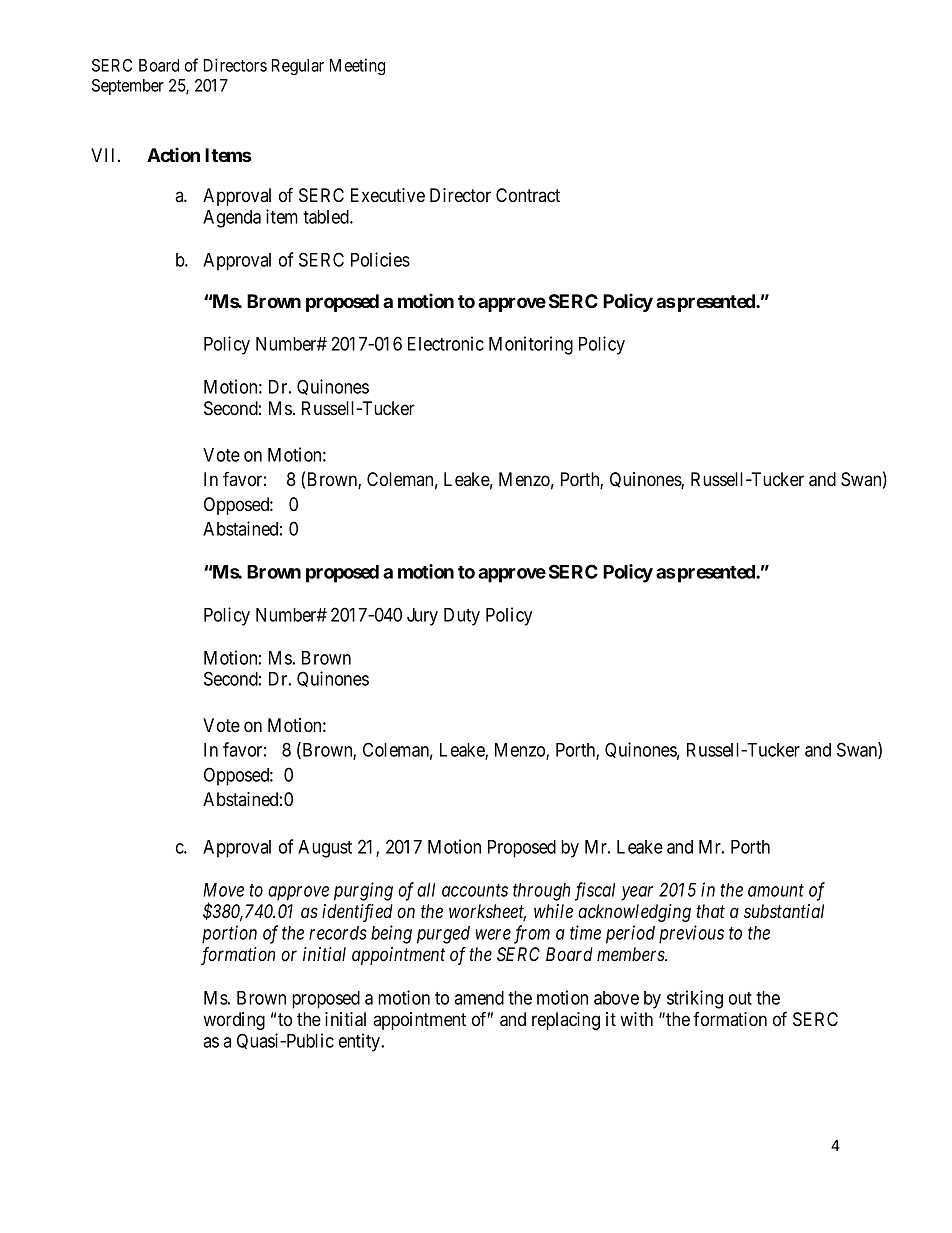 The image size is (952, 1233). What do you see at coordinates (422, 617) in the page?
I see `Jury` at bounding box center [422, 617].
